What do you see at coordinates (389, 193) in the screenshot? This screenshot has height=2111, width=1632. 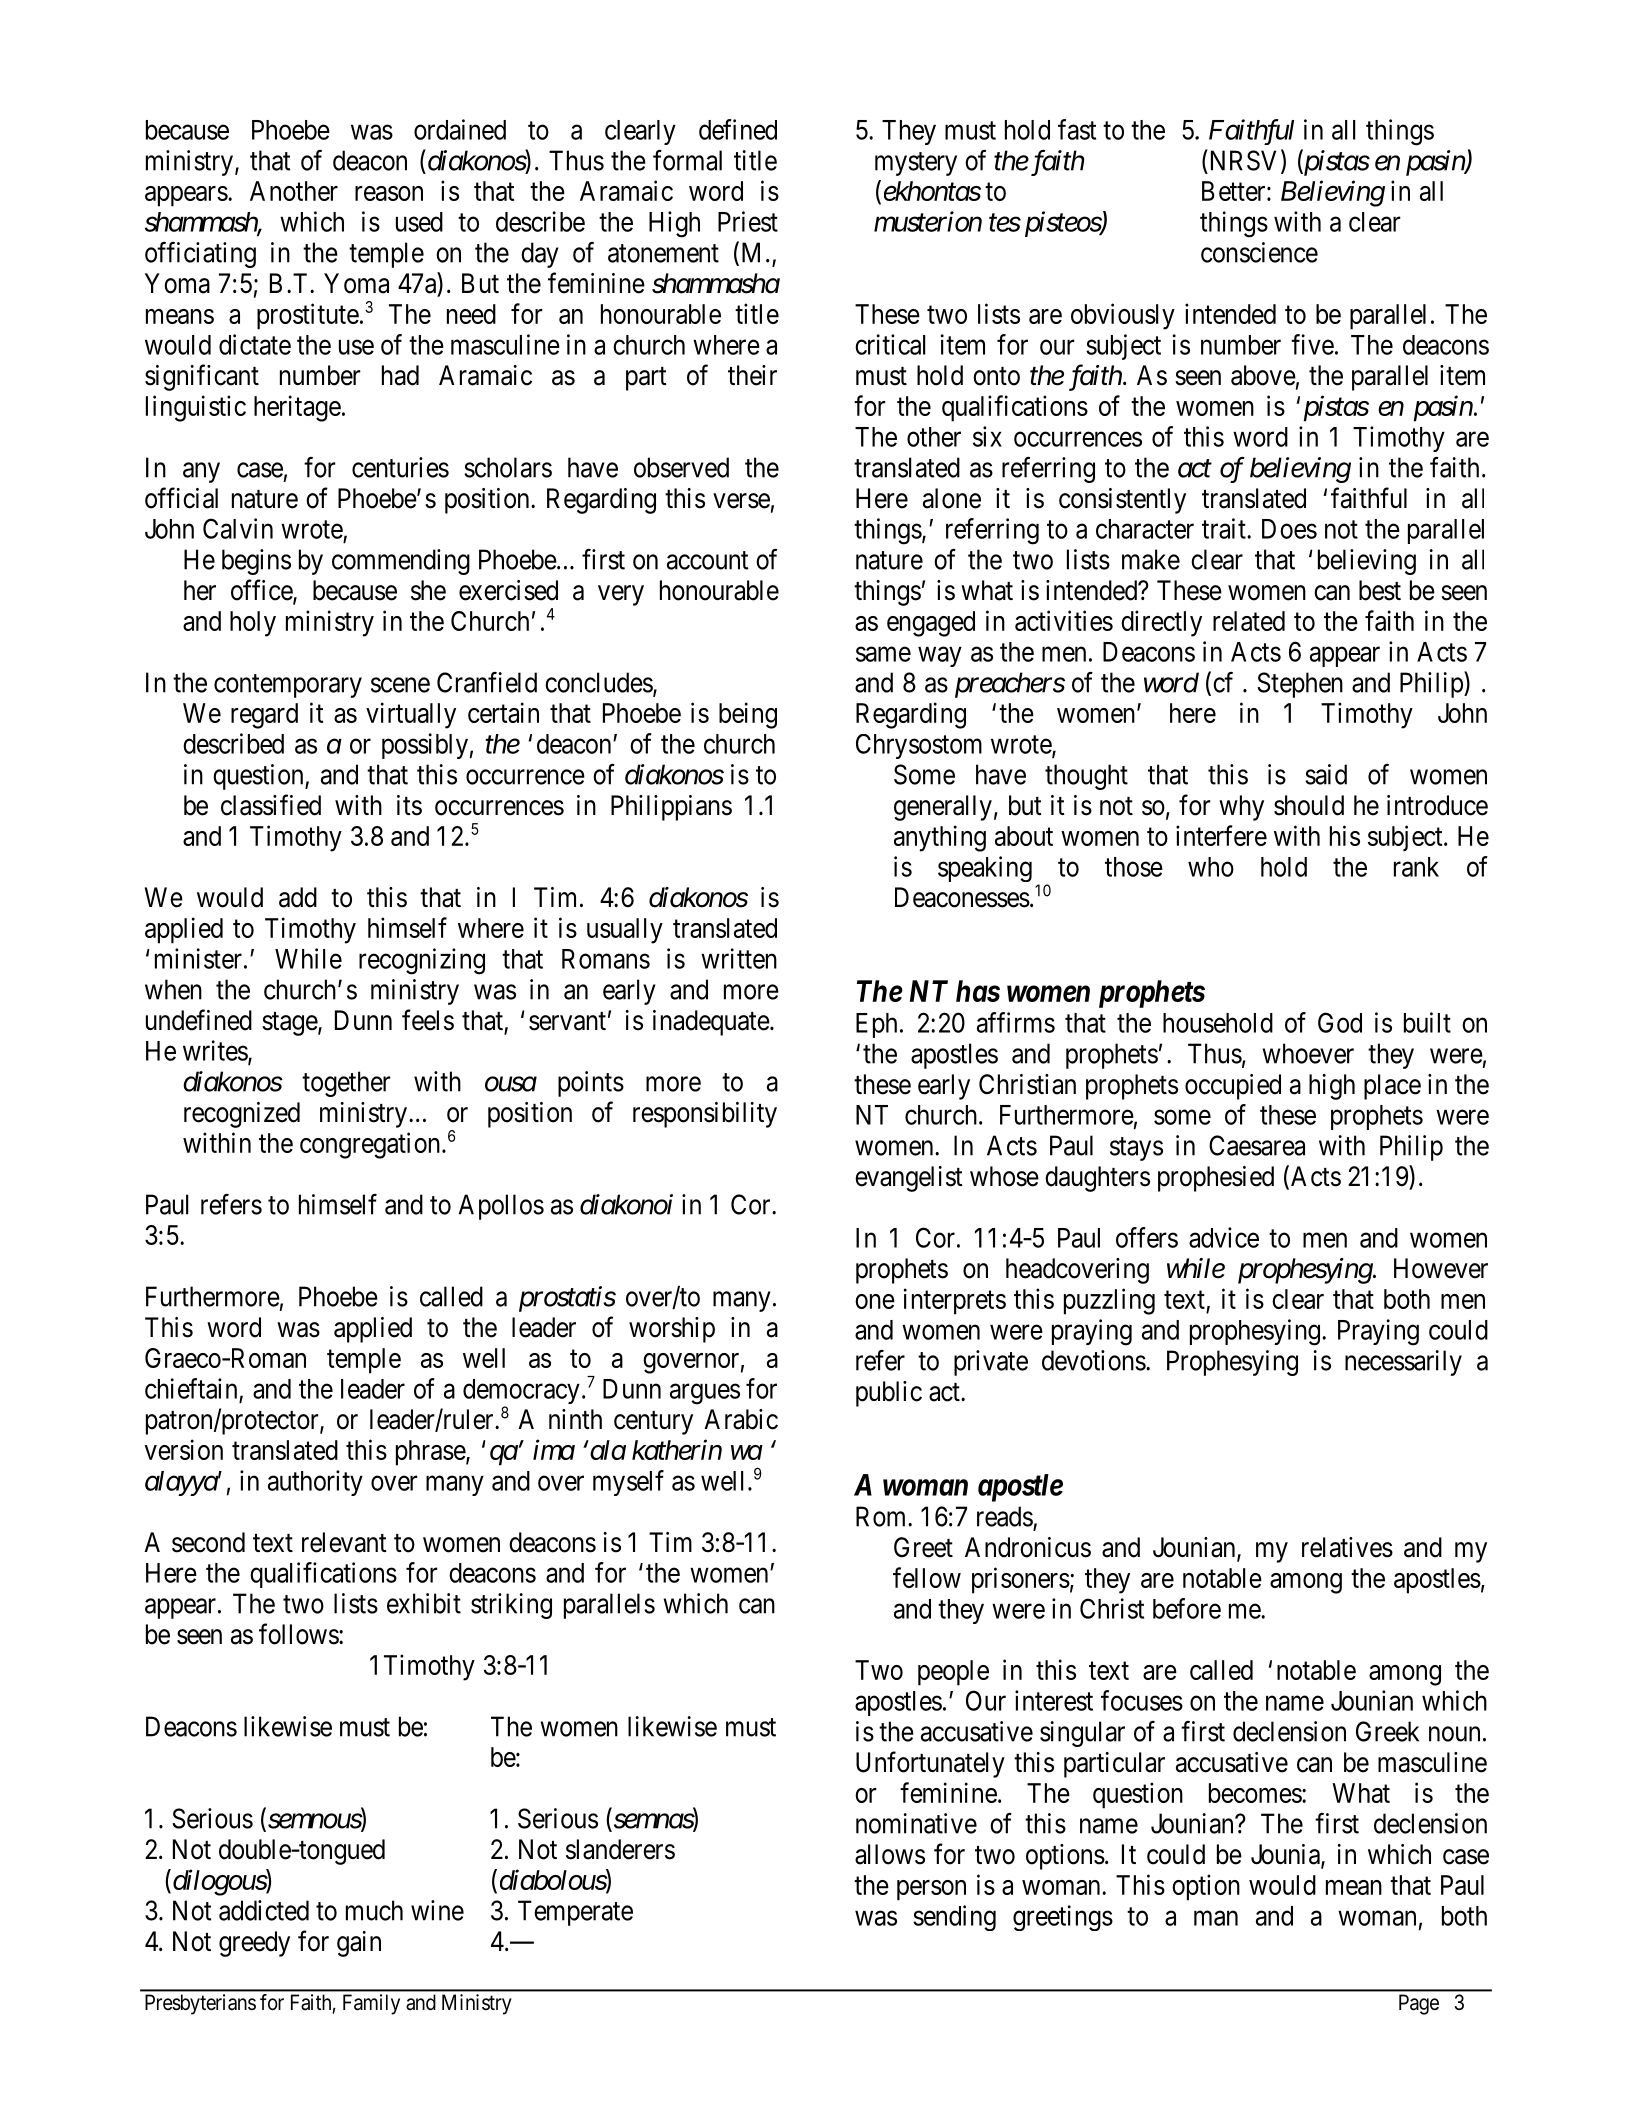 I see `reason` at bounding box center [389, 193].
